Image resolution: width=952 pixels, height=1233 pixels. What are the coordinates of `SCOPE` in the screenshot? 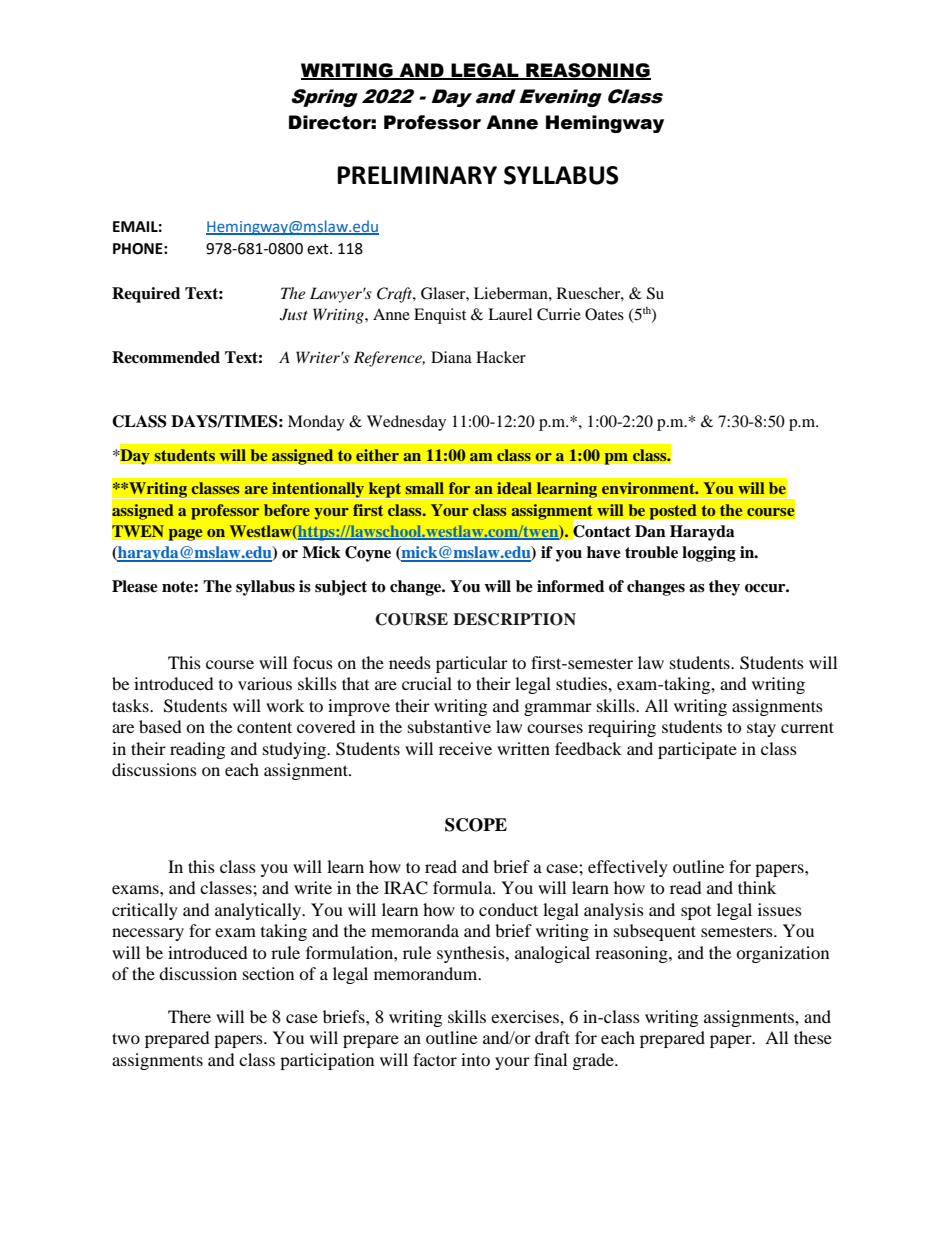 It's located at (476, 825).
